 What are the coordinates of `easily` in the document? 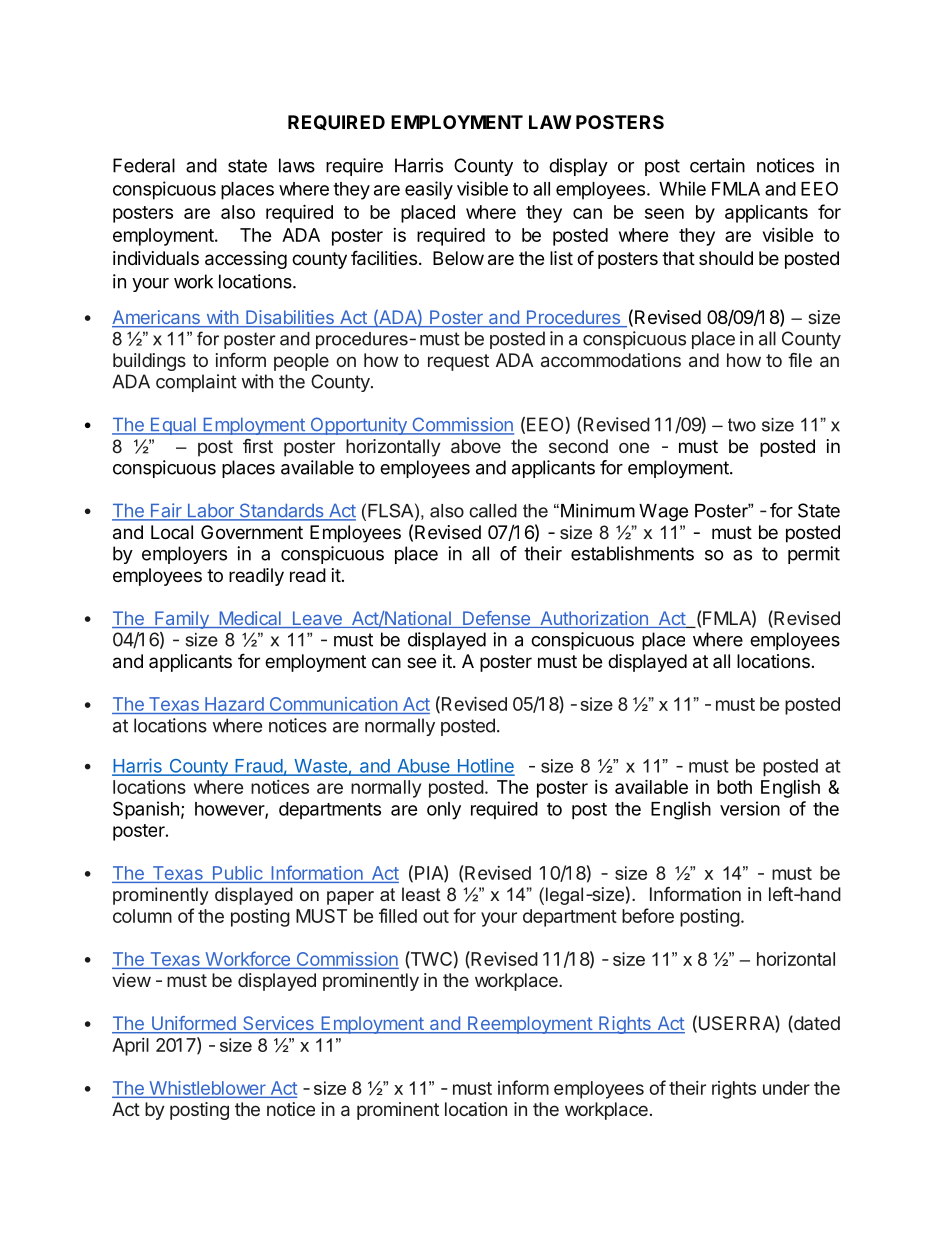 It's located at (429, 190).
